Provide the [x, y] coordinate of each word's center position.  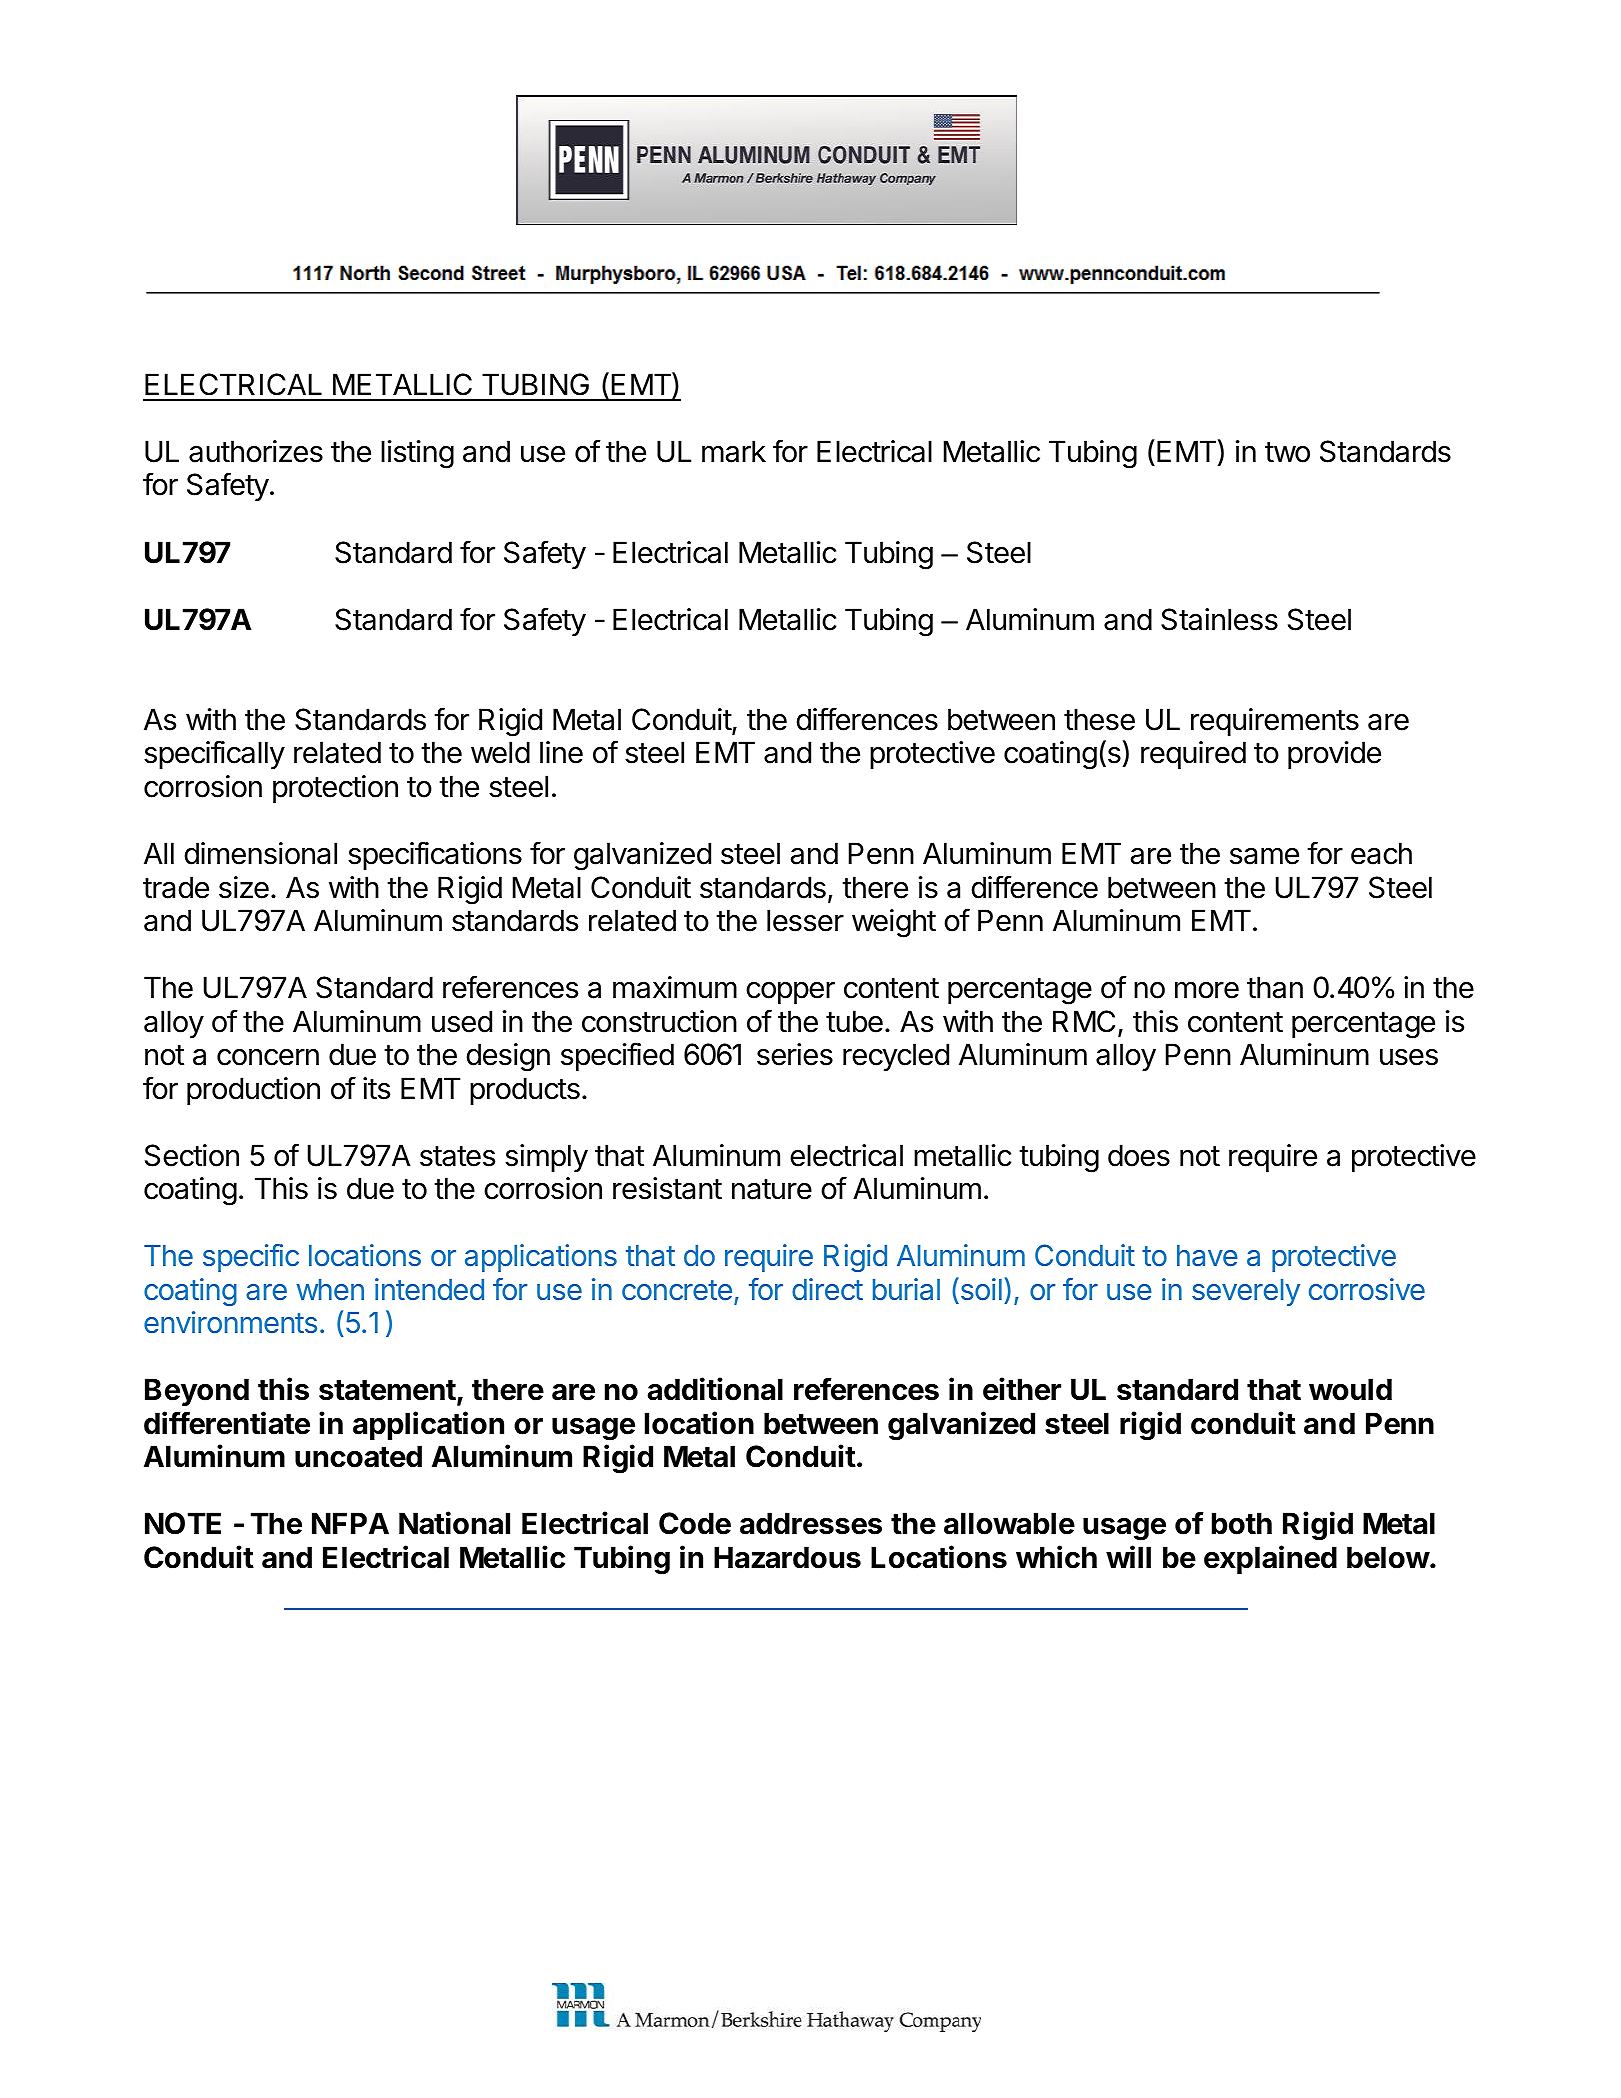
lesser [805, 920]
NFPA [350, 1523]
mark [734, 451]
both [1242, 1523]
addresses [811, 1523]
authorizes [256, 451]
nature [772, 1189]
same [1264, 856]
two [1287, 452]
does [1139, 1155]
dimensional [260, 853]
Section [192, 1155]
